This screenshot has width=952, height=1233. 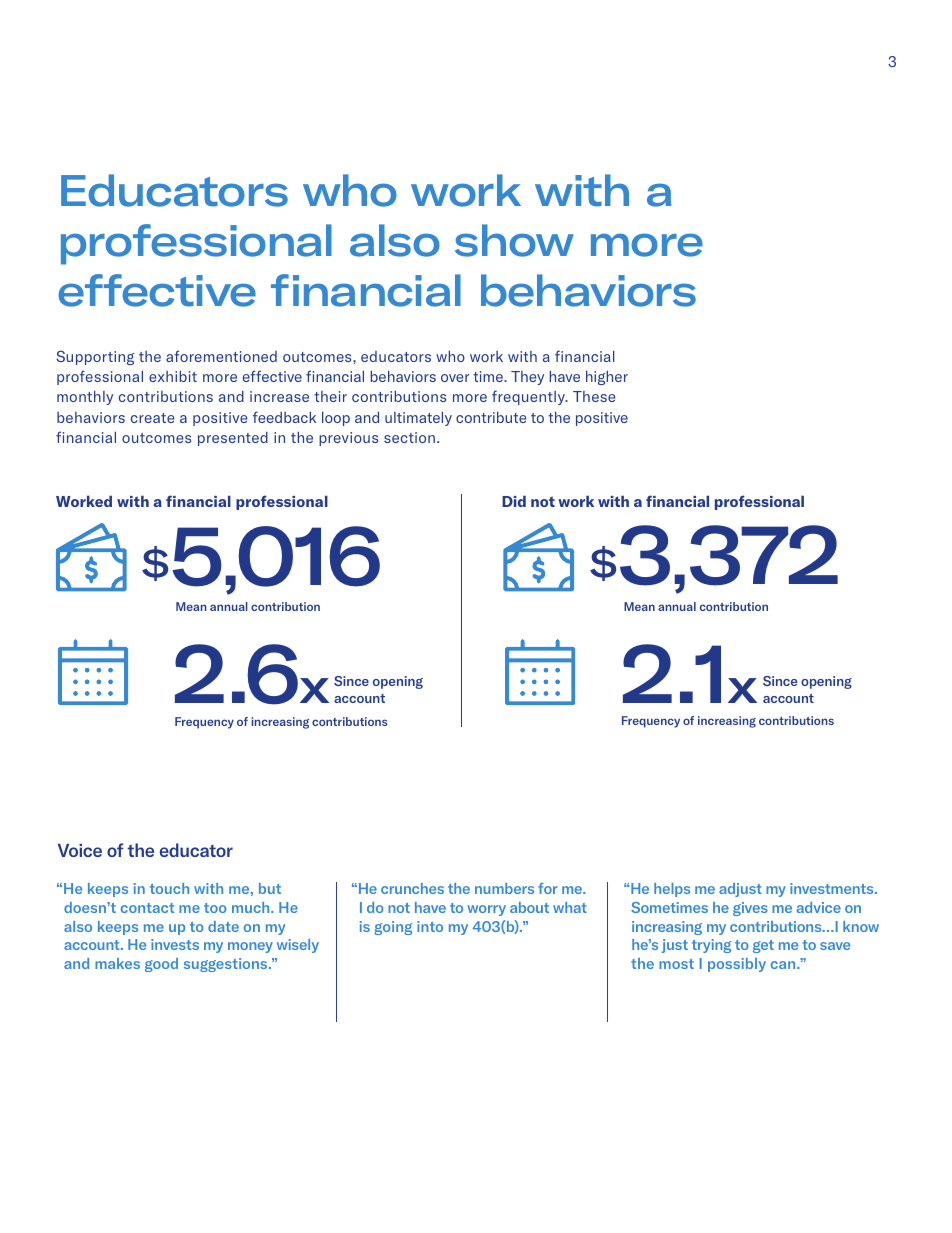 I want to click on aforementioned, so click(x=221, y=356).
